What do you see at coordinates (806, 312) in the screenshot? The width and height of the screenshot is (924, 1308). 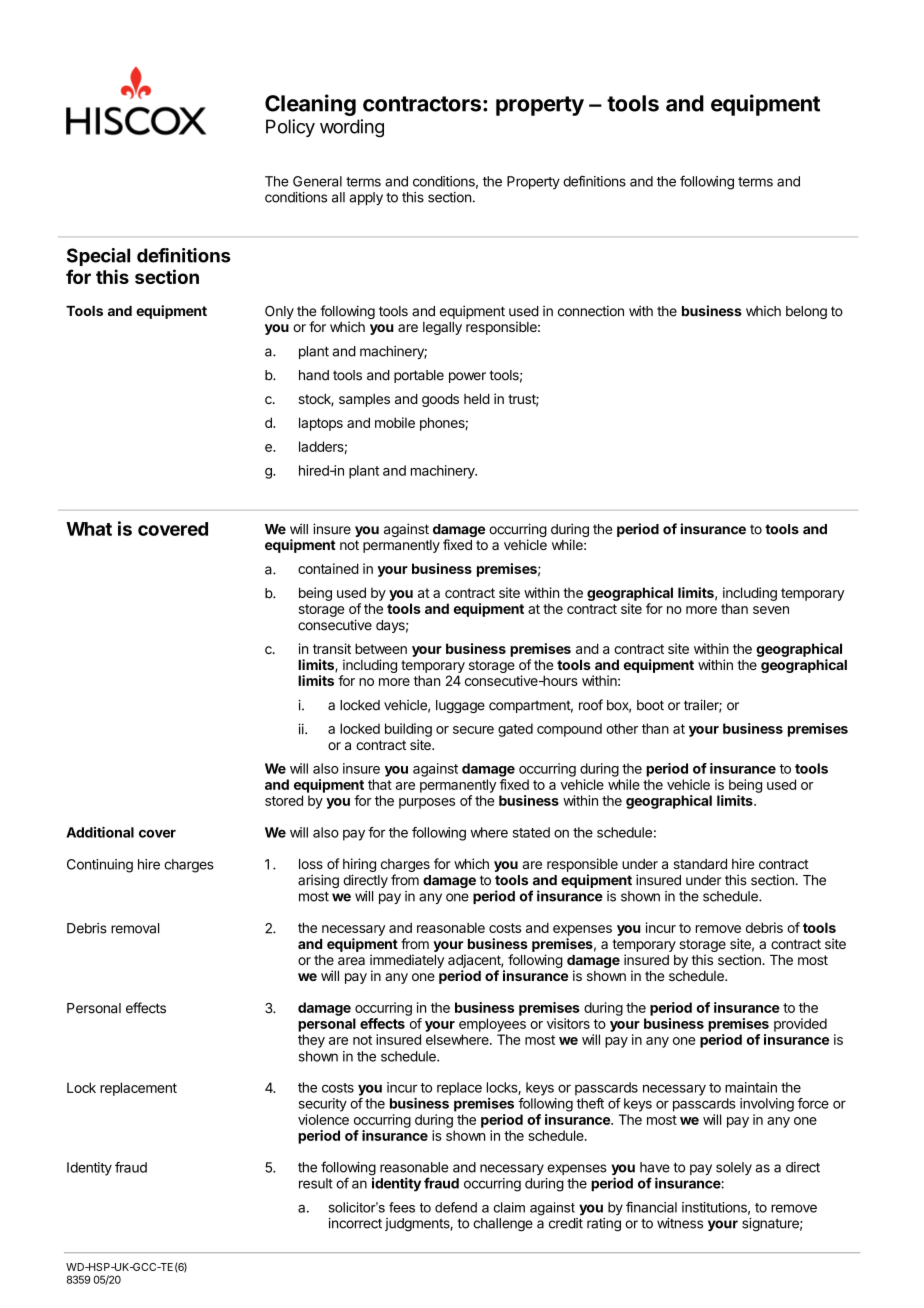 I see `belong` at bounding box center [806, 312].
